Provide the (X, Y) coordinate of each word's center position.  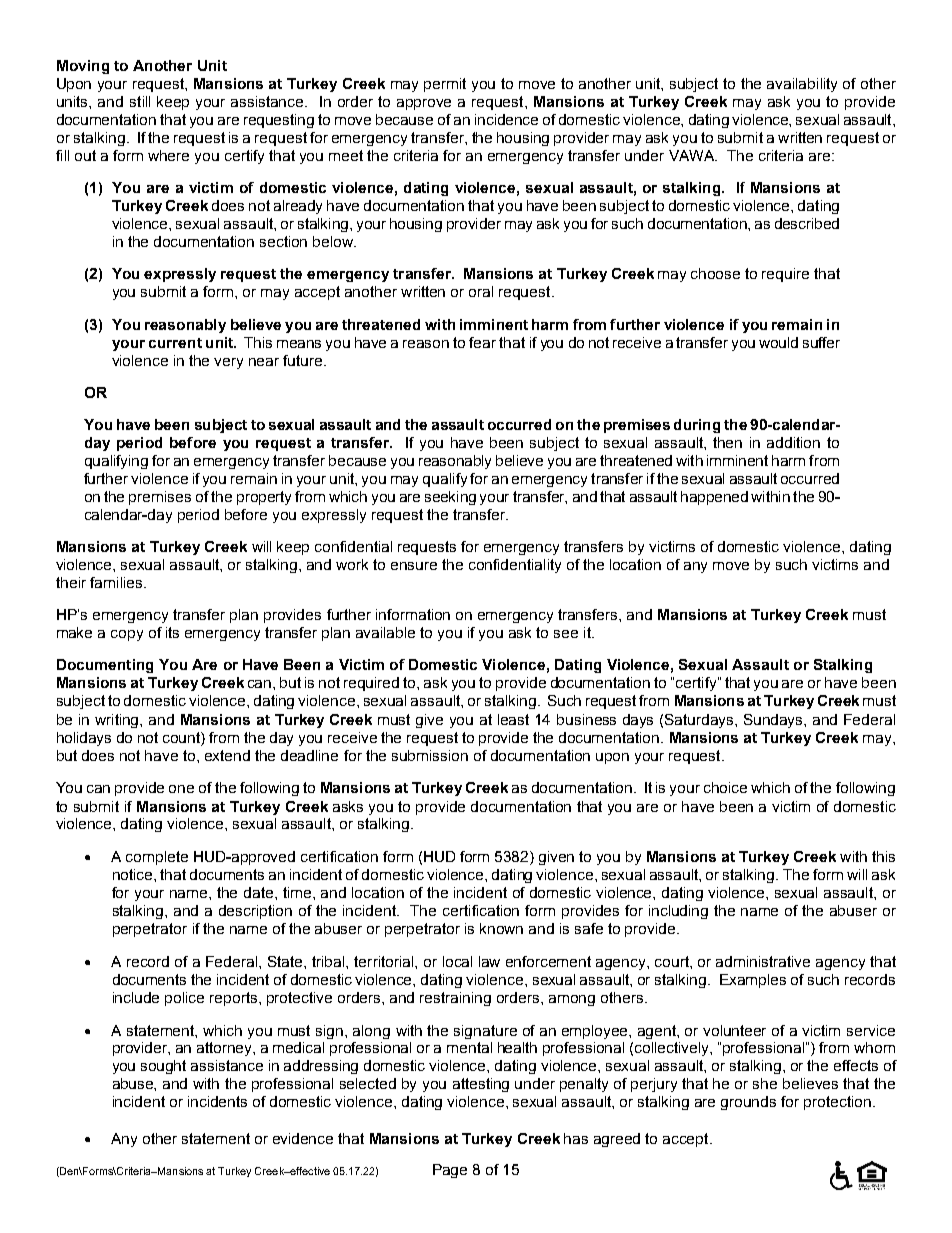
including (678, 912)
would (778, 342)
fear (482, 342)
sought (163, 1067)
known (501, 928)
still (140, 101)
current (175, 343)
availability (802, 85)
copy (127, 635)
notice (134, 874)
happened (714, 498)
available (385, 632)
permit (445, 85)
